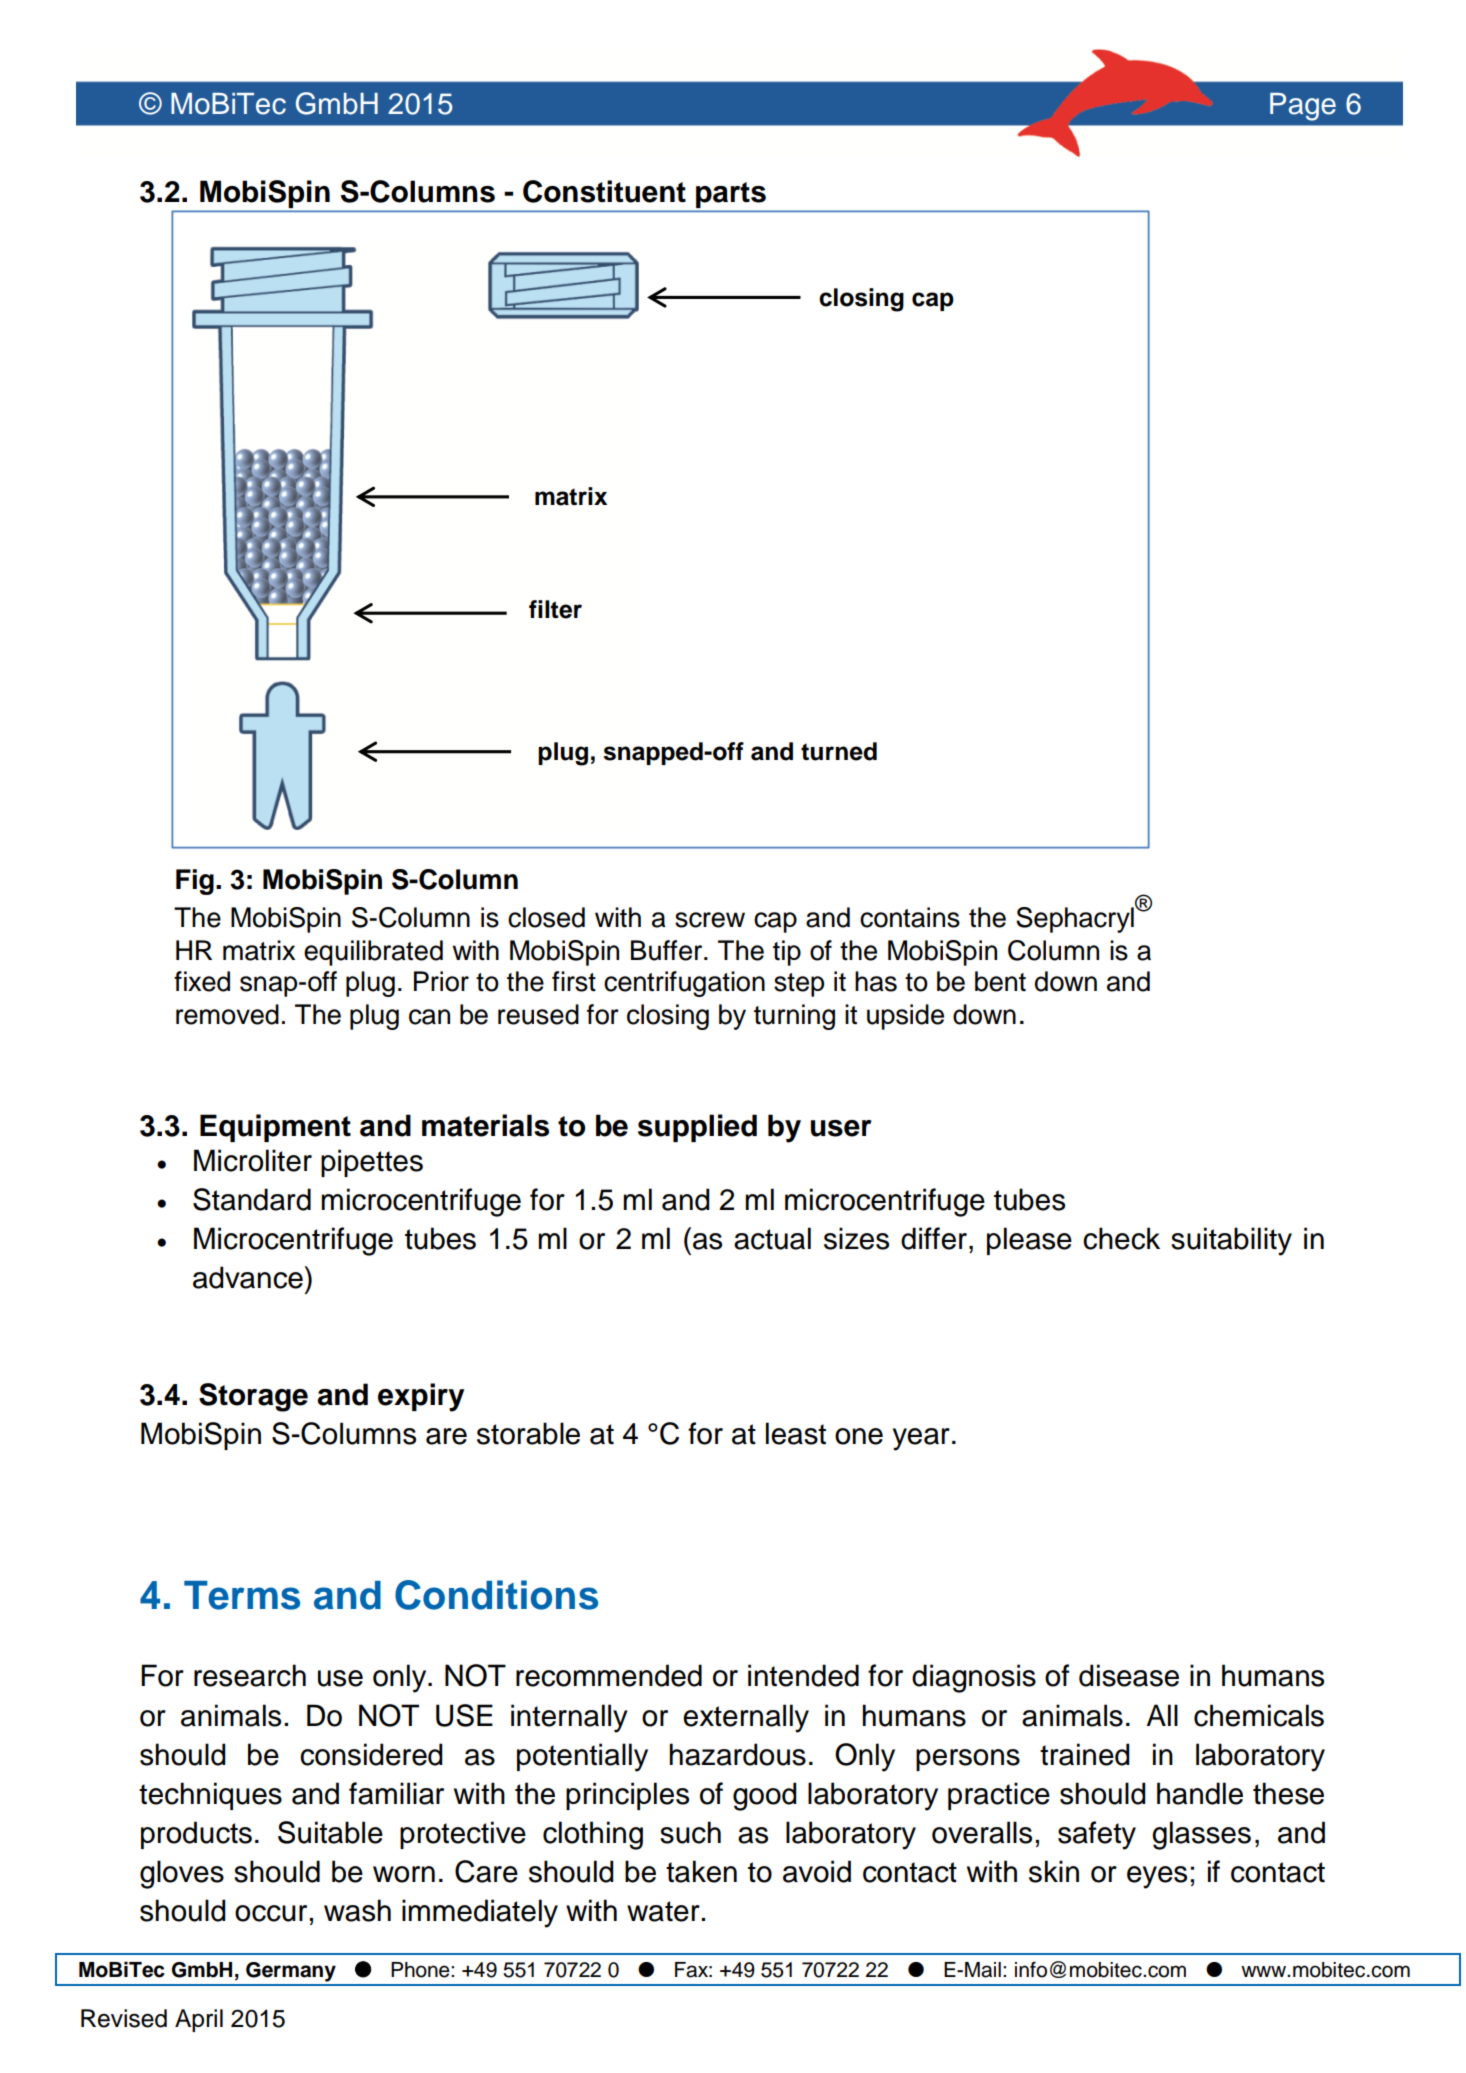 The width and height of the screenshot is (1466, 2073). What do you see at coordinates (195, 882) in the screenshot?
I see `Fig` at bounding box center [195, 882].
